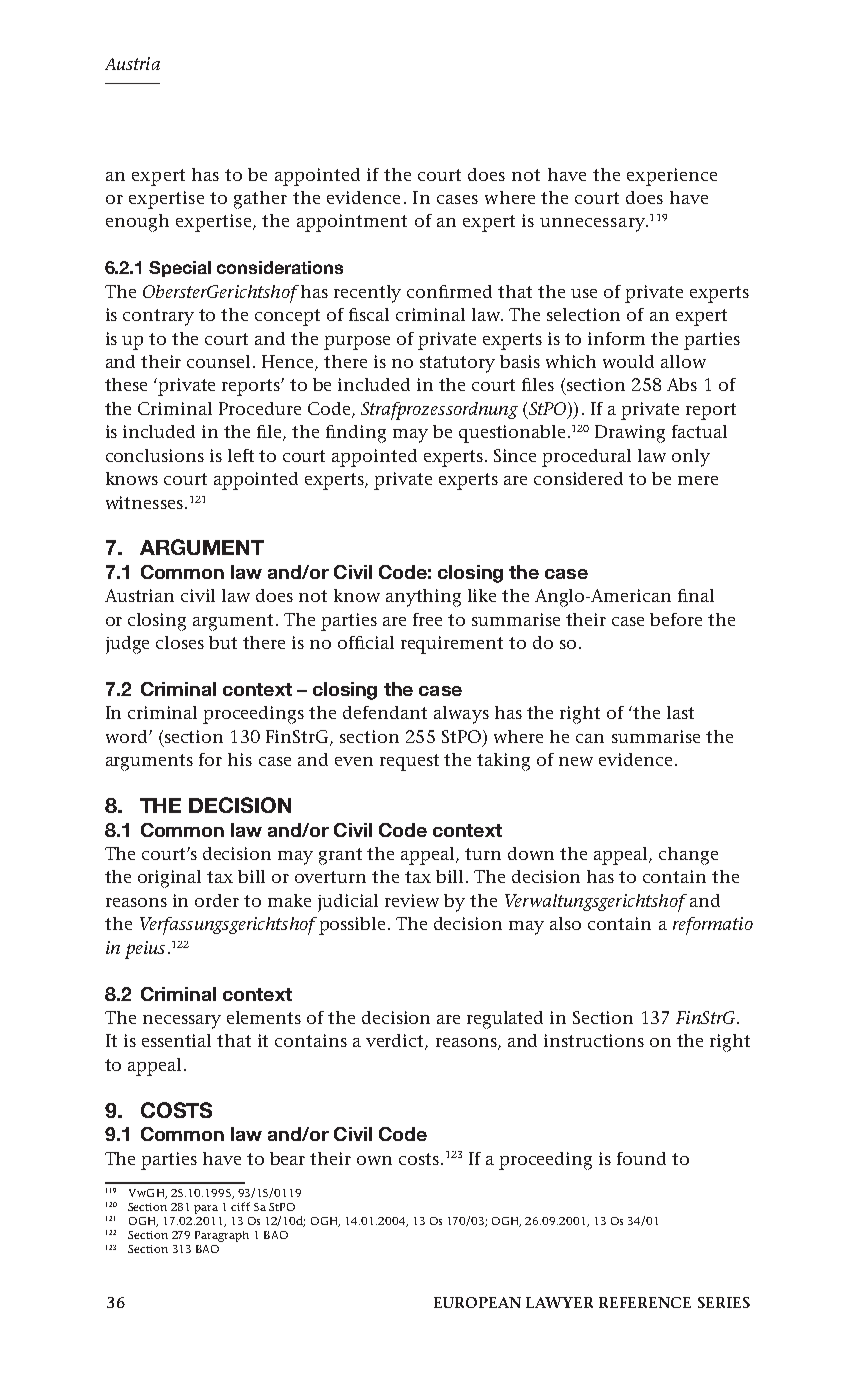 The width and height of the screenshot is (868, 1389). Describe the element at coordinates (287, 1158) in the screenshot. I see `bear` at that location.
